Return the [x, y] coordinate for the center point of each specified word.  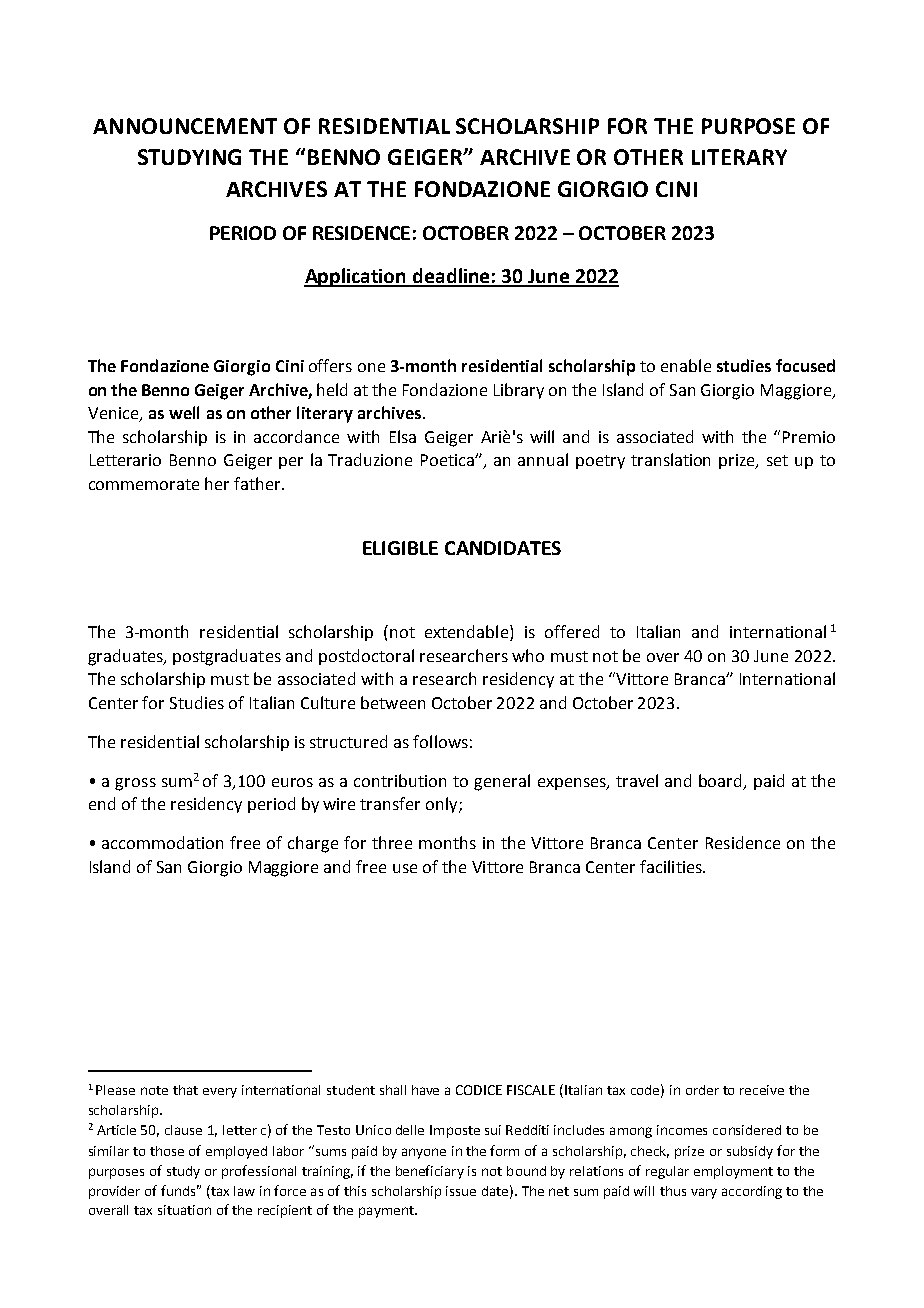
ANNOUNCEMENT [185, 126]
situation [184, 1210]
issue [461, 1191]
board [722, 781]
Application [356, 277]
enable [686, 365]
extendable [468, 633]
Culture [328, 702]
